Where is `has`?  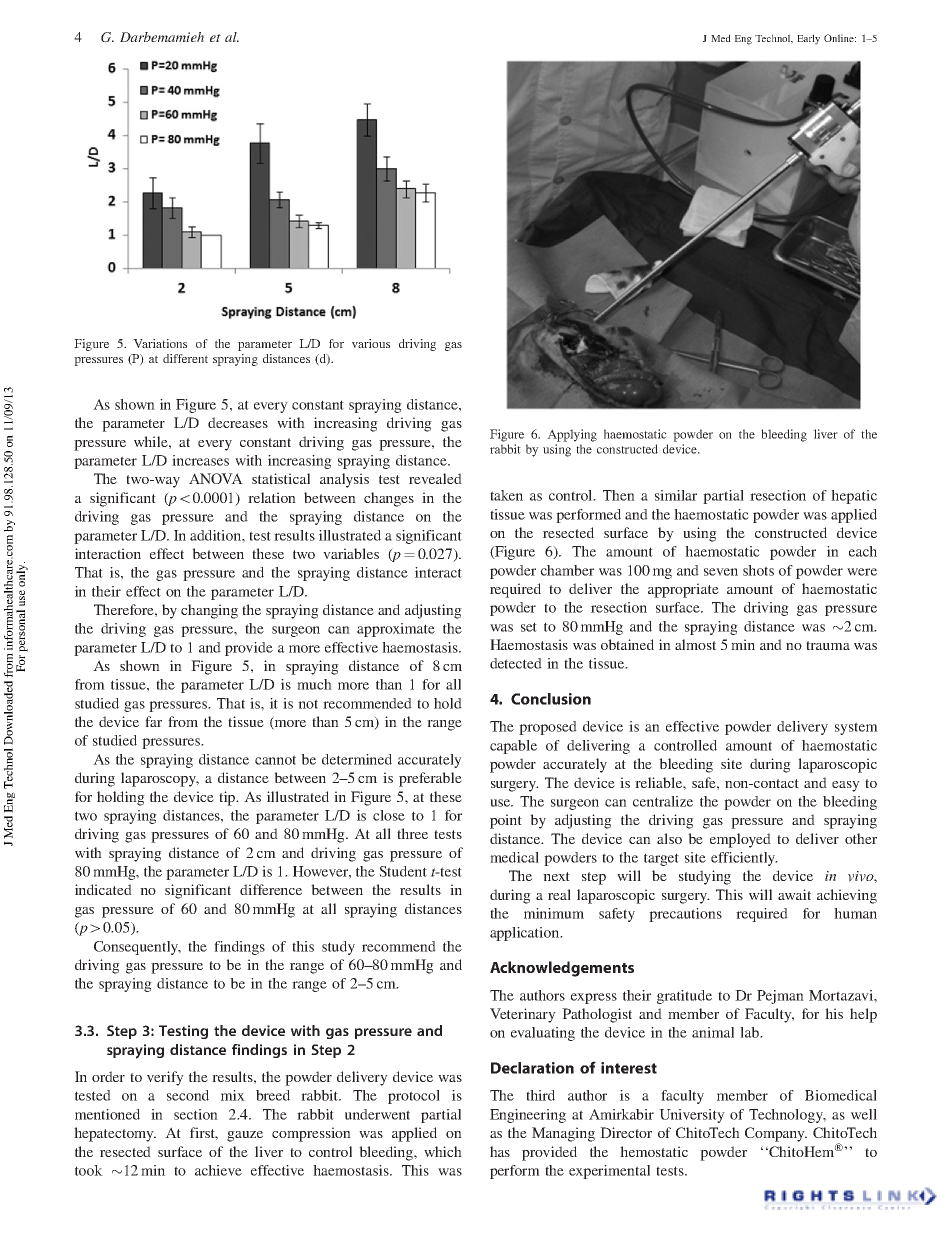
has is located at coordinates (500, 1151).
